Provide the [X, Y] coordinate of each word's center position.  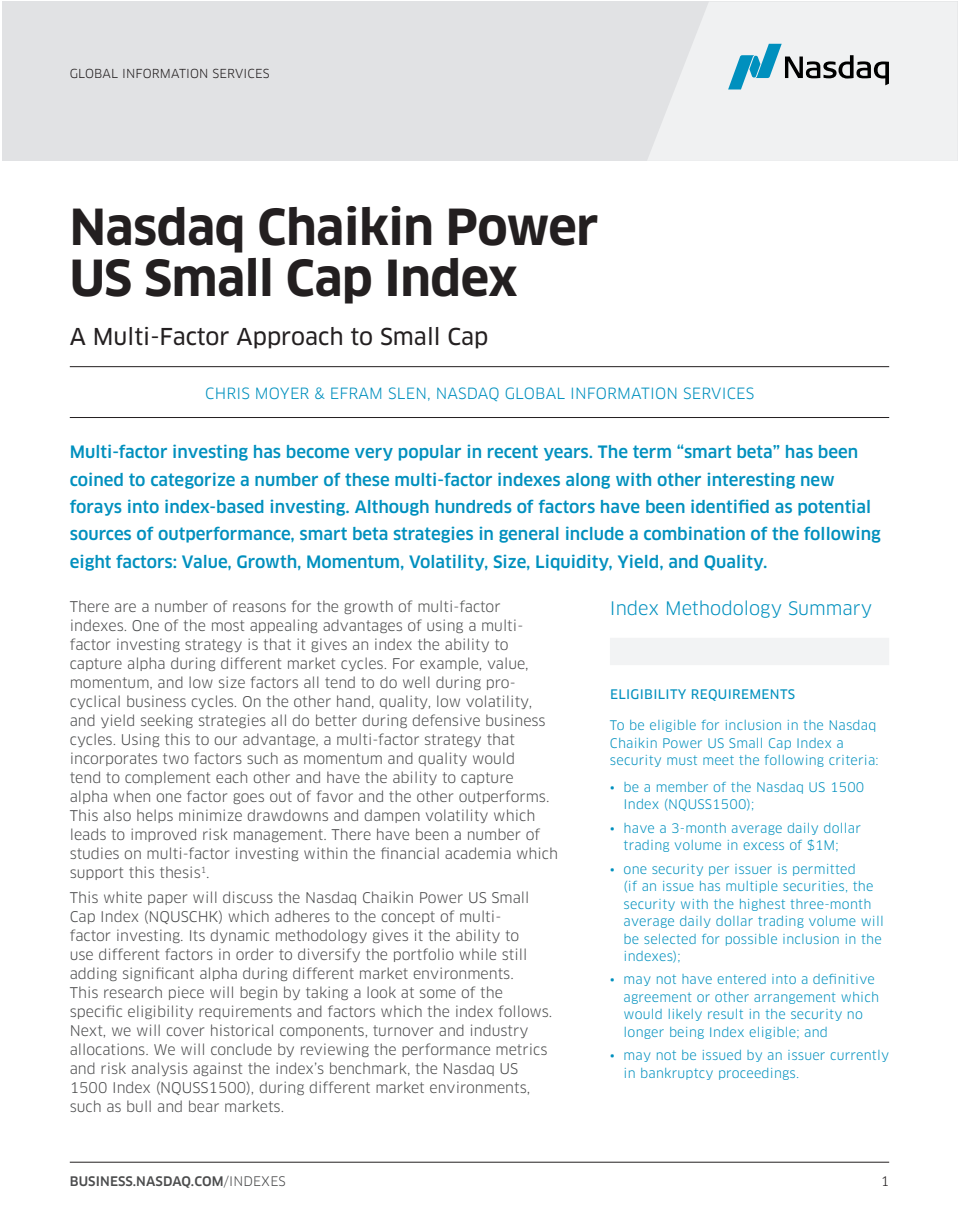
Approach [289, 338]
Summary [830, 609]
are [125, 607]
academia [478, 853]
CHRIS [227, 393]
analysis [160, 1069]
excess [764, 846]
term [652, 451]
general [528, 535]
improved [163, 835]
